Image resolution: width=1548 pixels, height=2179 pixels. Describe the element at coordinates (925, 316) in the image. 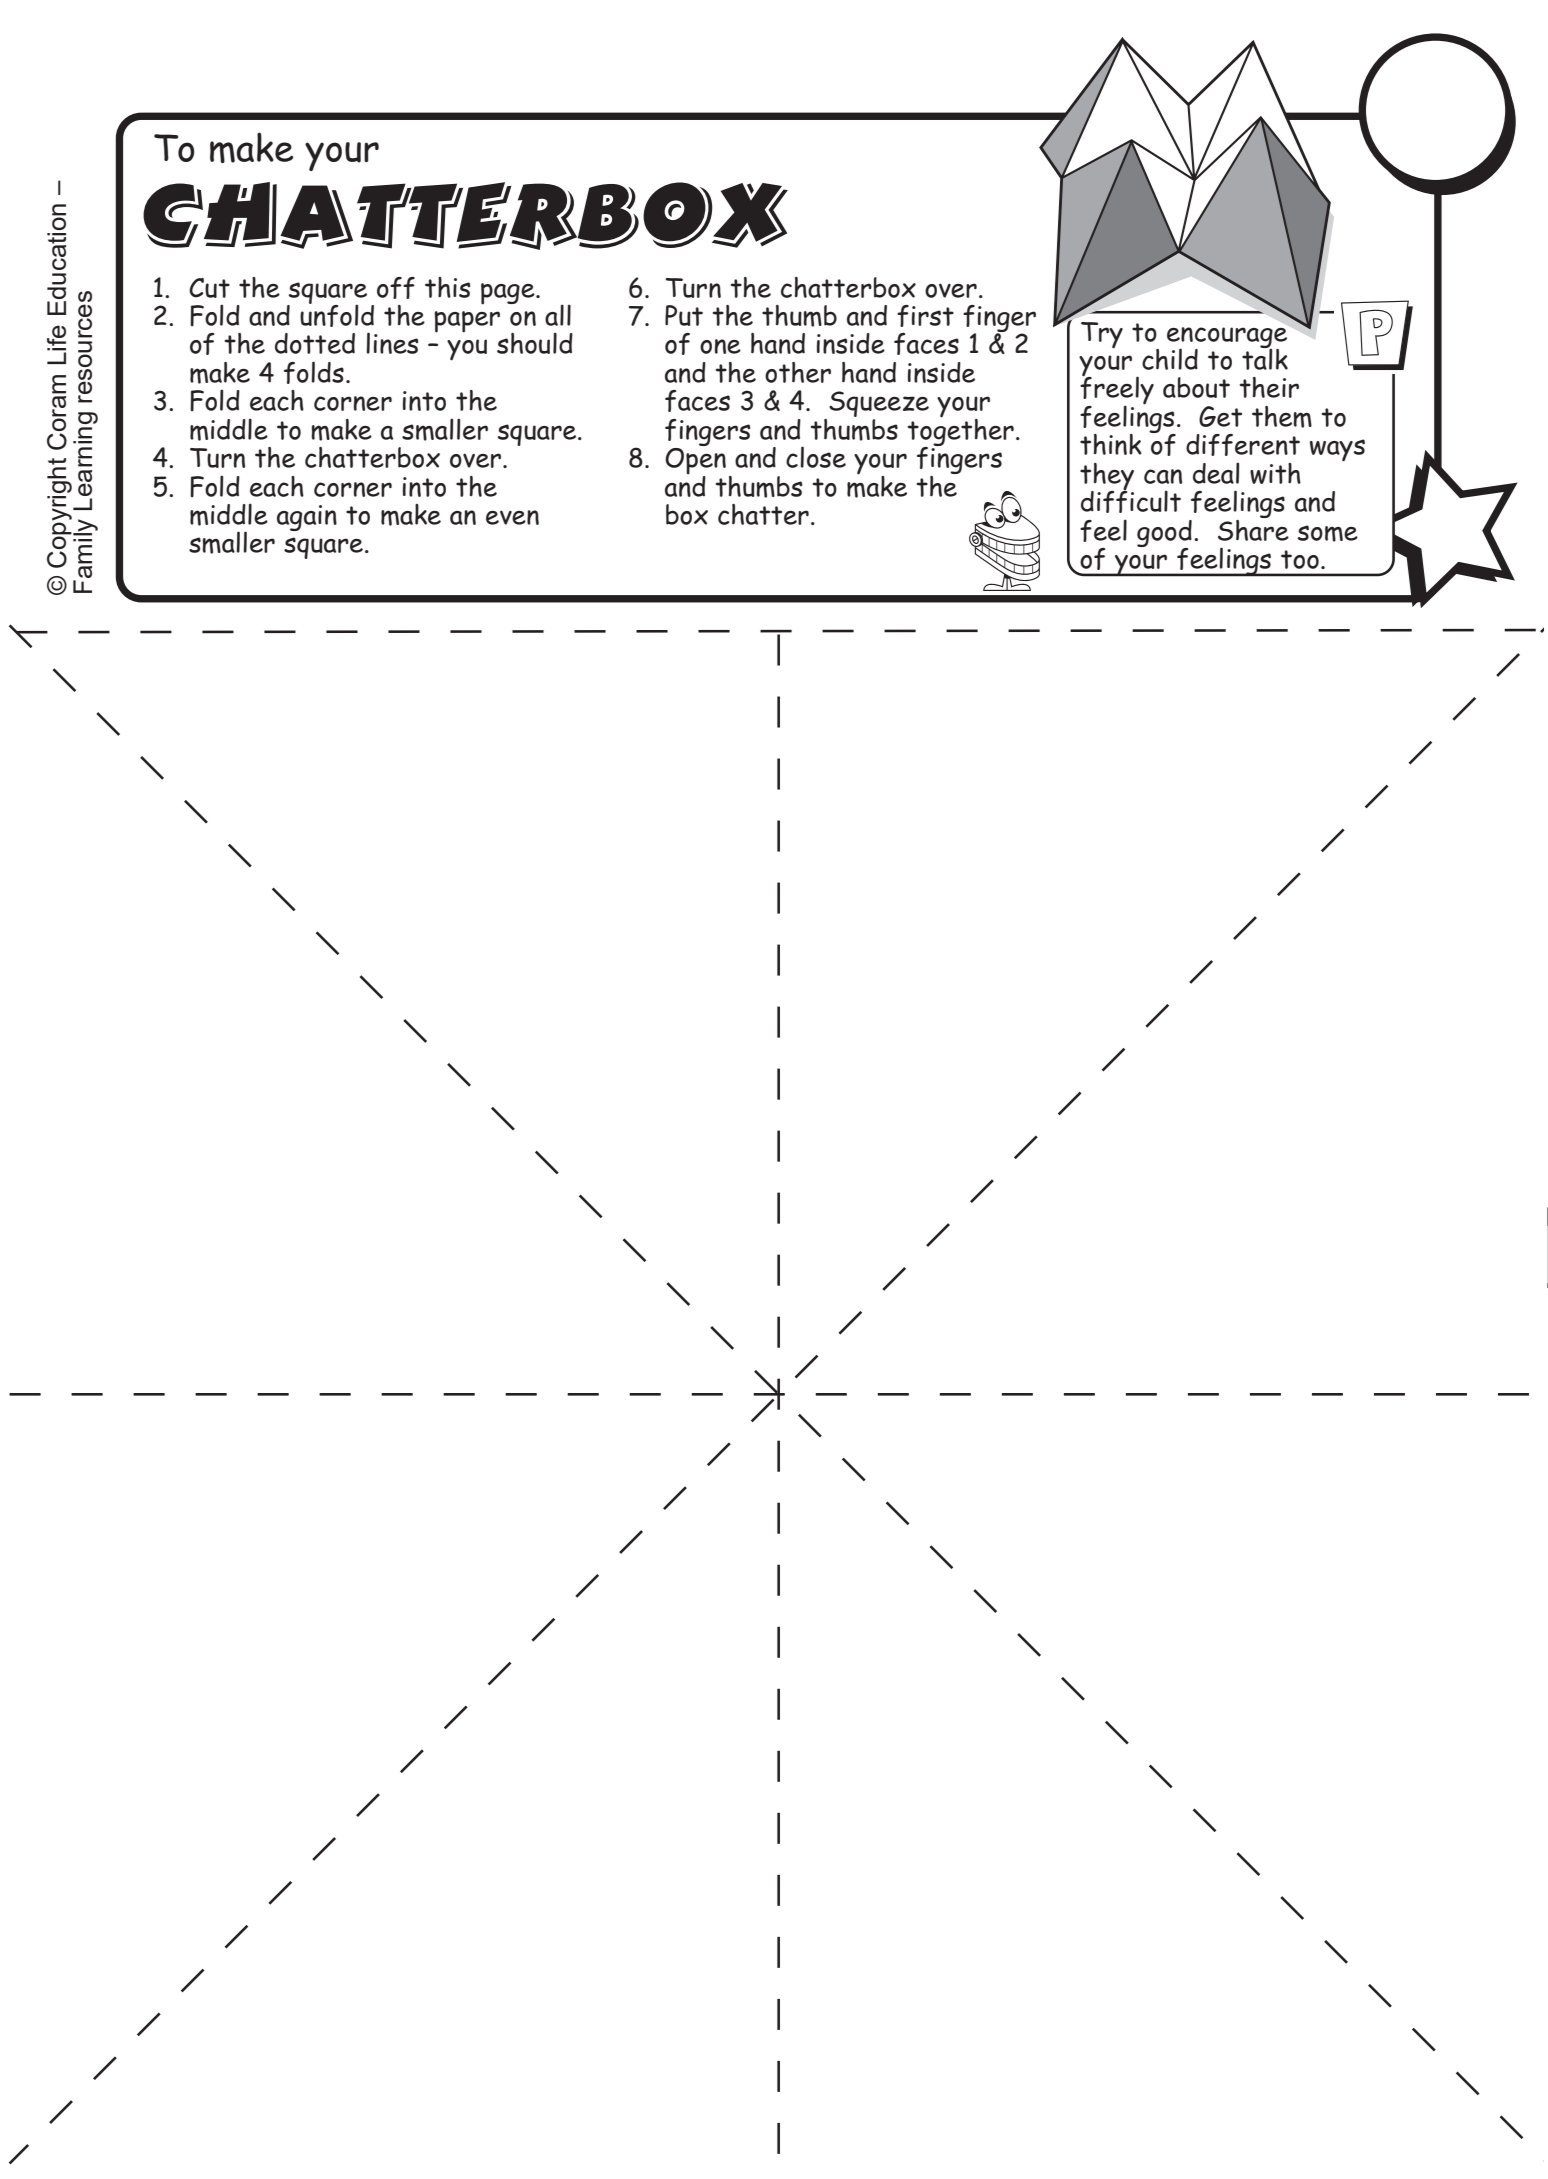

I see `first` at that location.
